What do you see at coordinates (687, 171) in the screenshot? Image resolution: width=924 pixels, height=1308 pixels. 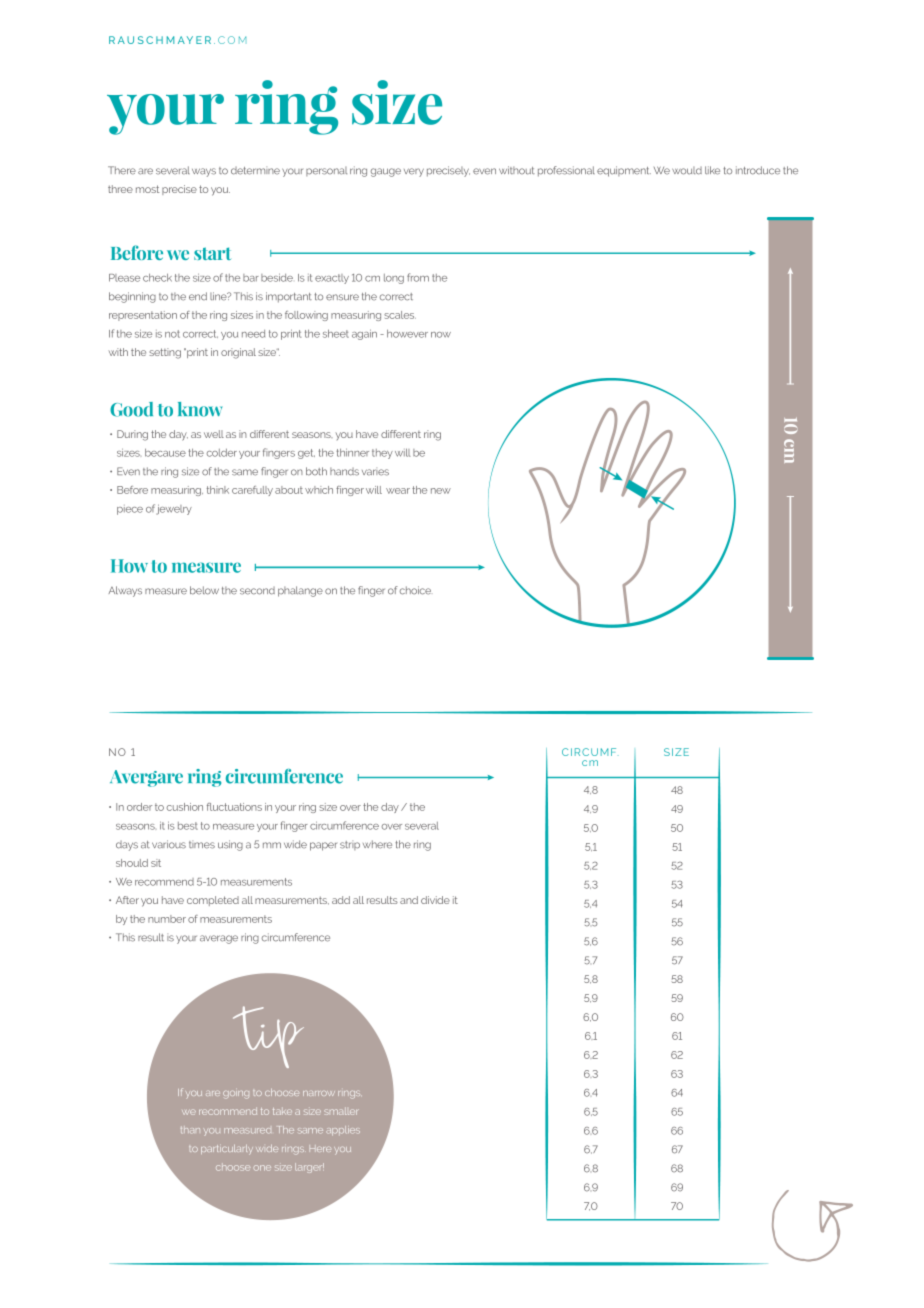 I see `would` at bounding box center [687, 171].
